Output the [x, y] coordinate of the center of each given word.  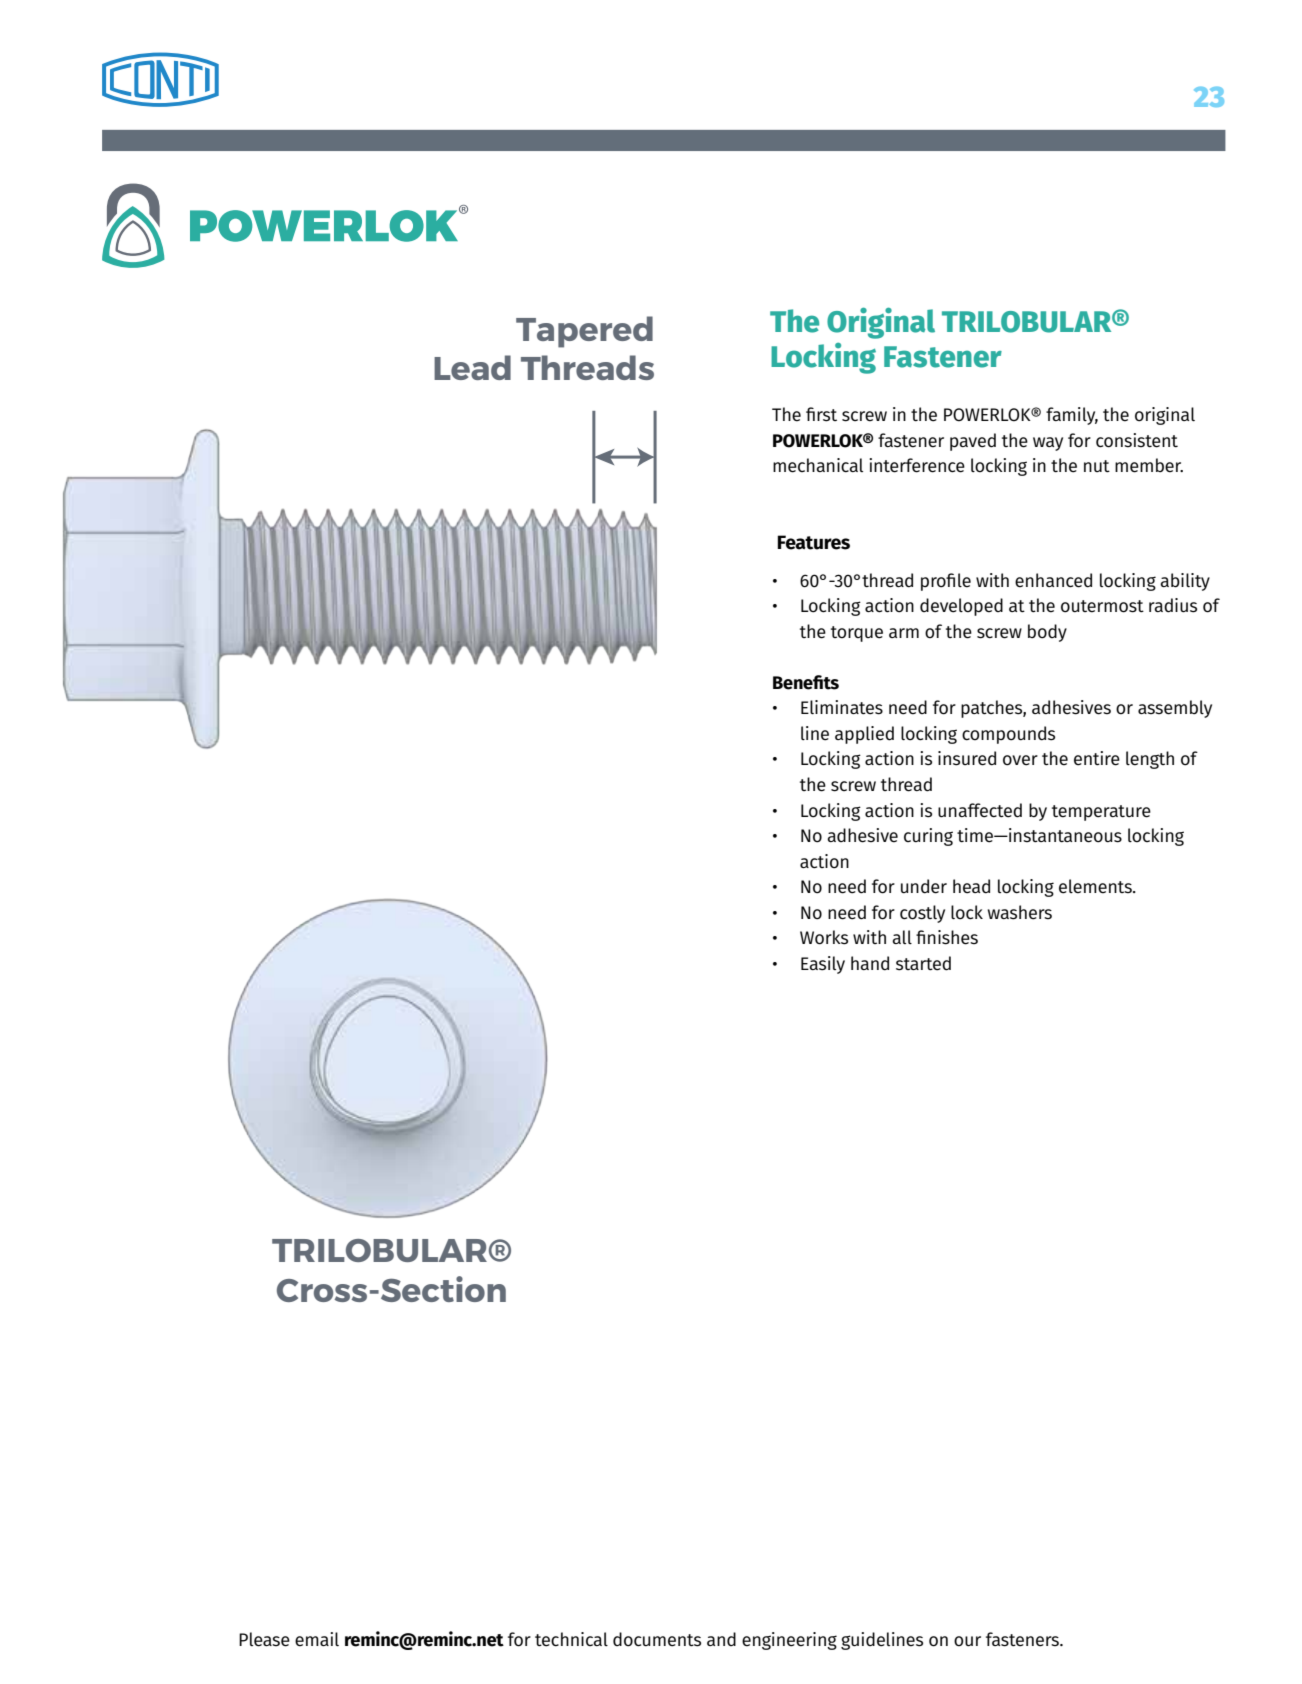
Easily [823, 965]
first [821, 414]
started [923, 963]
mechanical [818, 465]
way [1048, 444]
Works [824, 937]
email [317, 1639]
